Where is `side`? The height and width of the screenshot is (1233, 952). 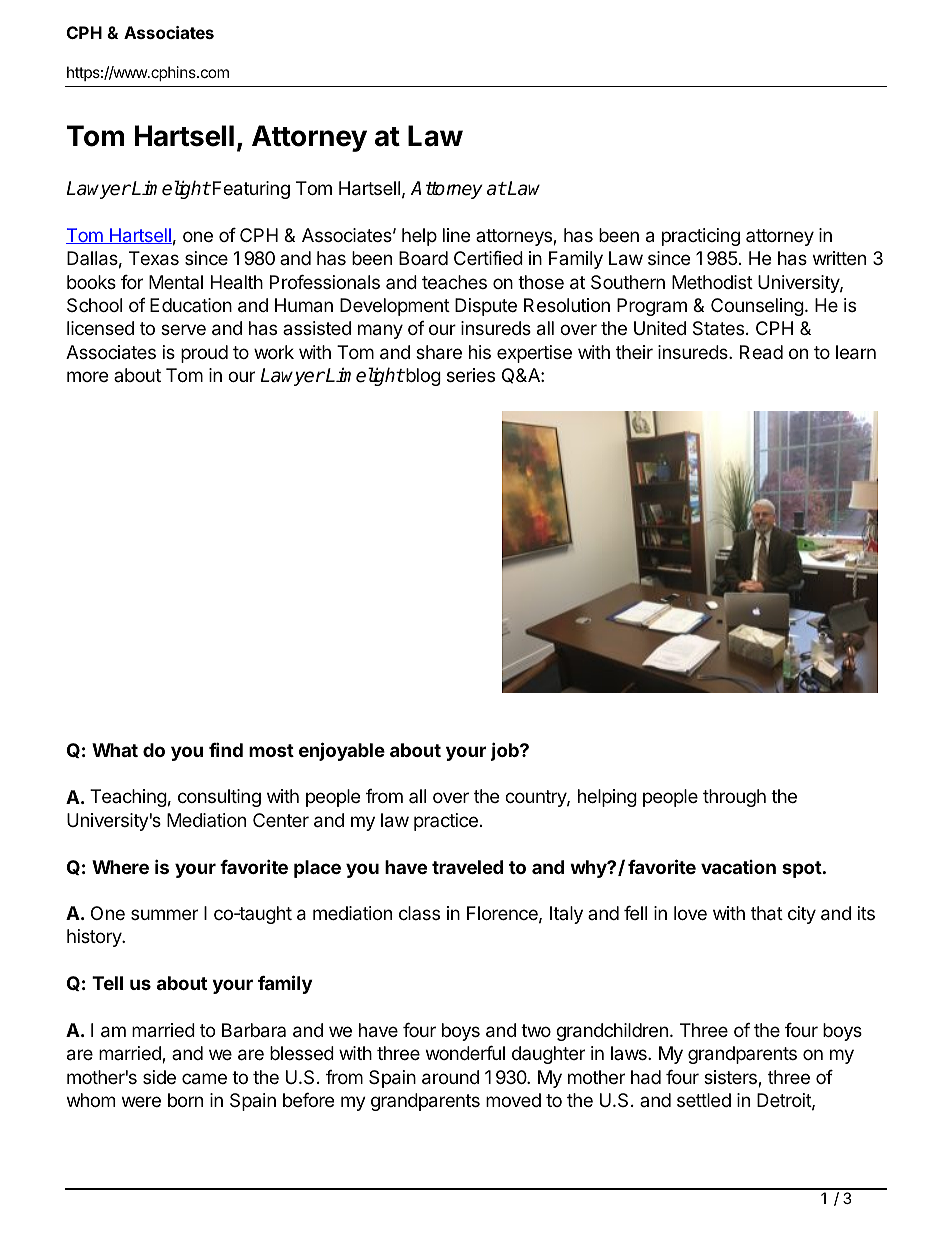 side is located at coordinates (159, 1077).
